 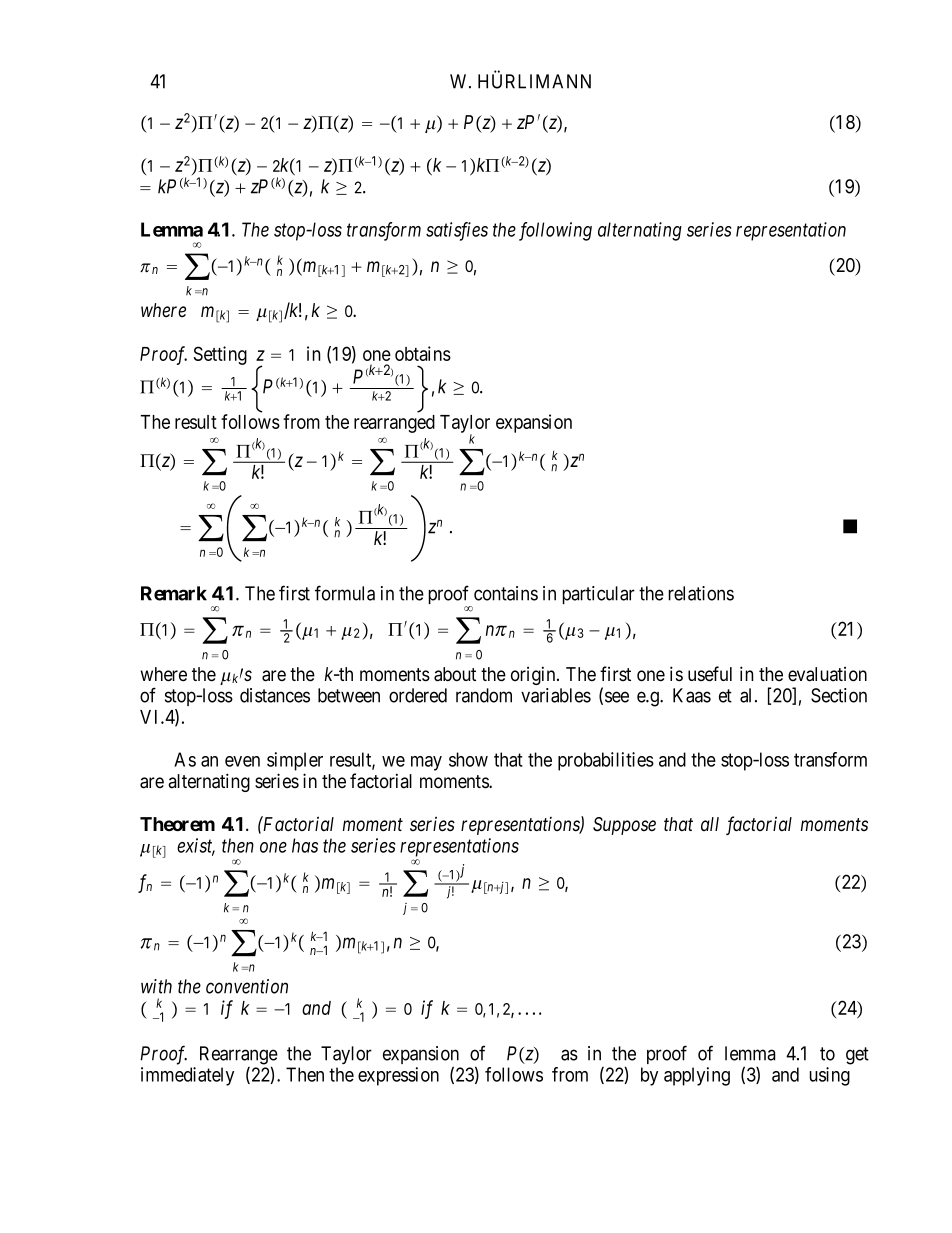 What do you see at coordinates (187, 1076) in the screenshot?
I see `immediately` at bounding box center [187, 1076].
